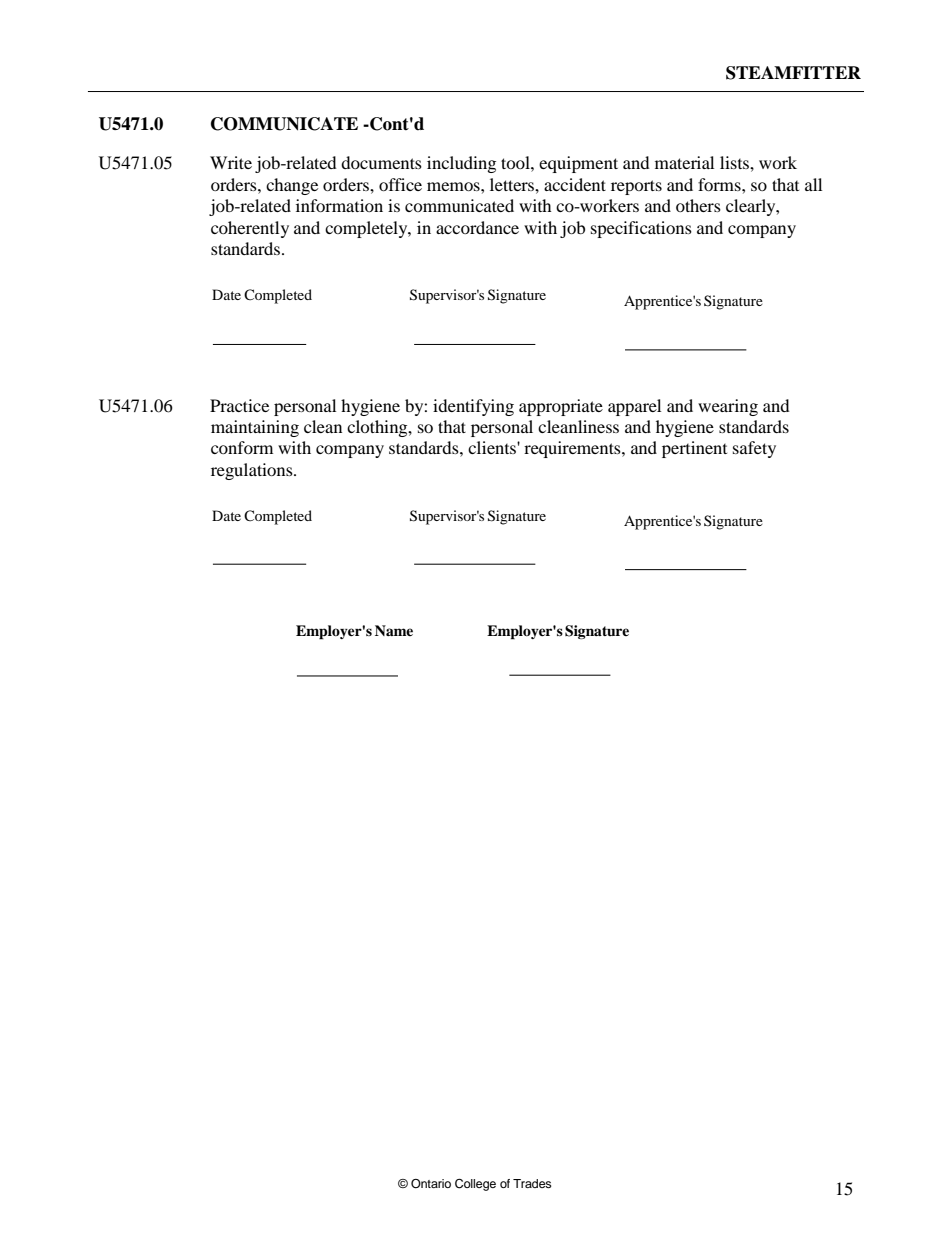 The height and width of the image is (1233, 952). Describe the element at coordinates (573, 449) in the image. I see `requirements` at that location.
